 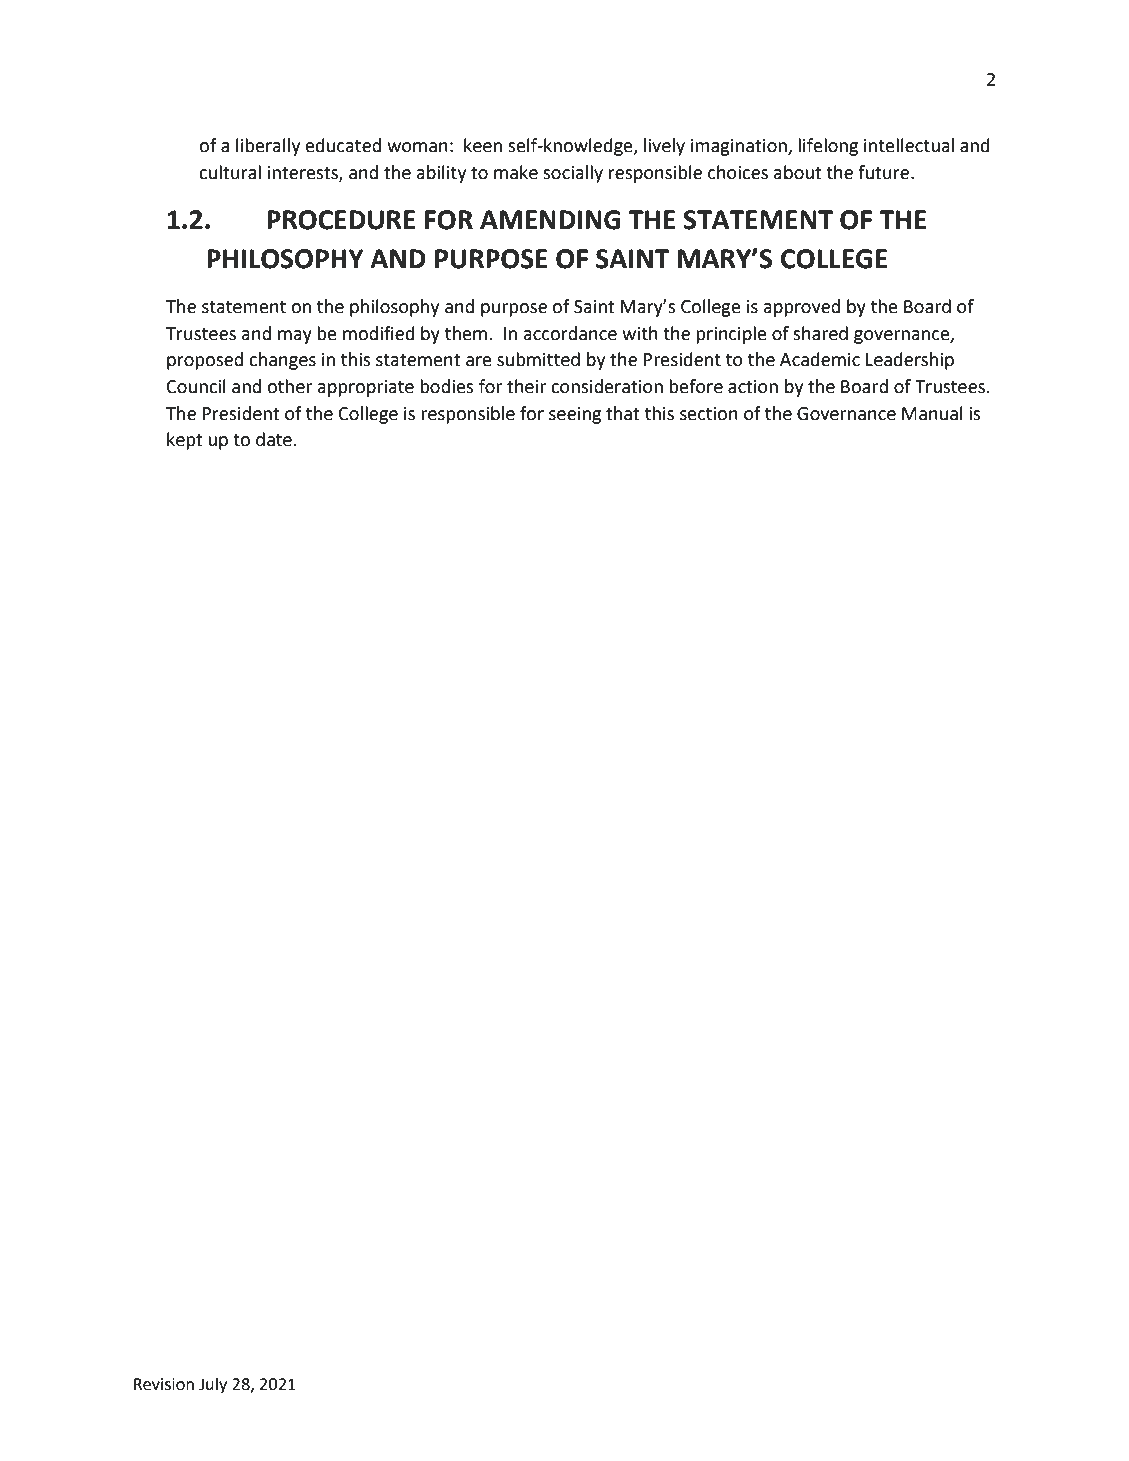 What do you see at coordinates (274, 439) in the page?
I see `date` at bounding box center [274, 439].
